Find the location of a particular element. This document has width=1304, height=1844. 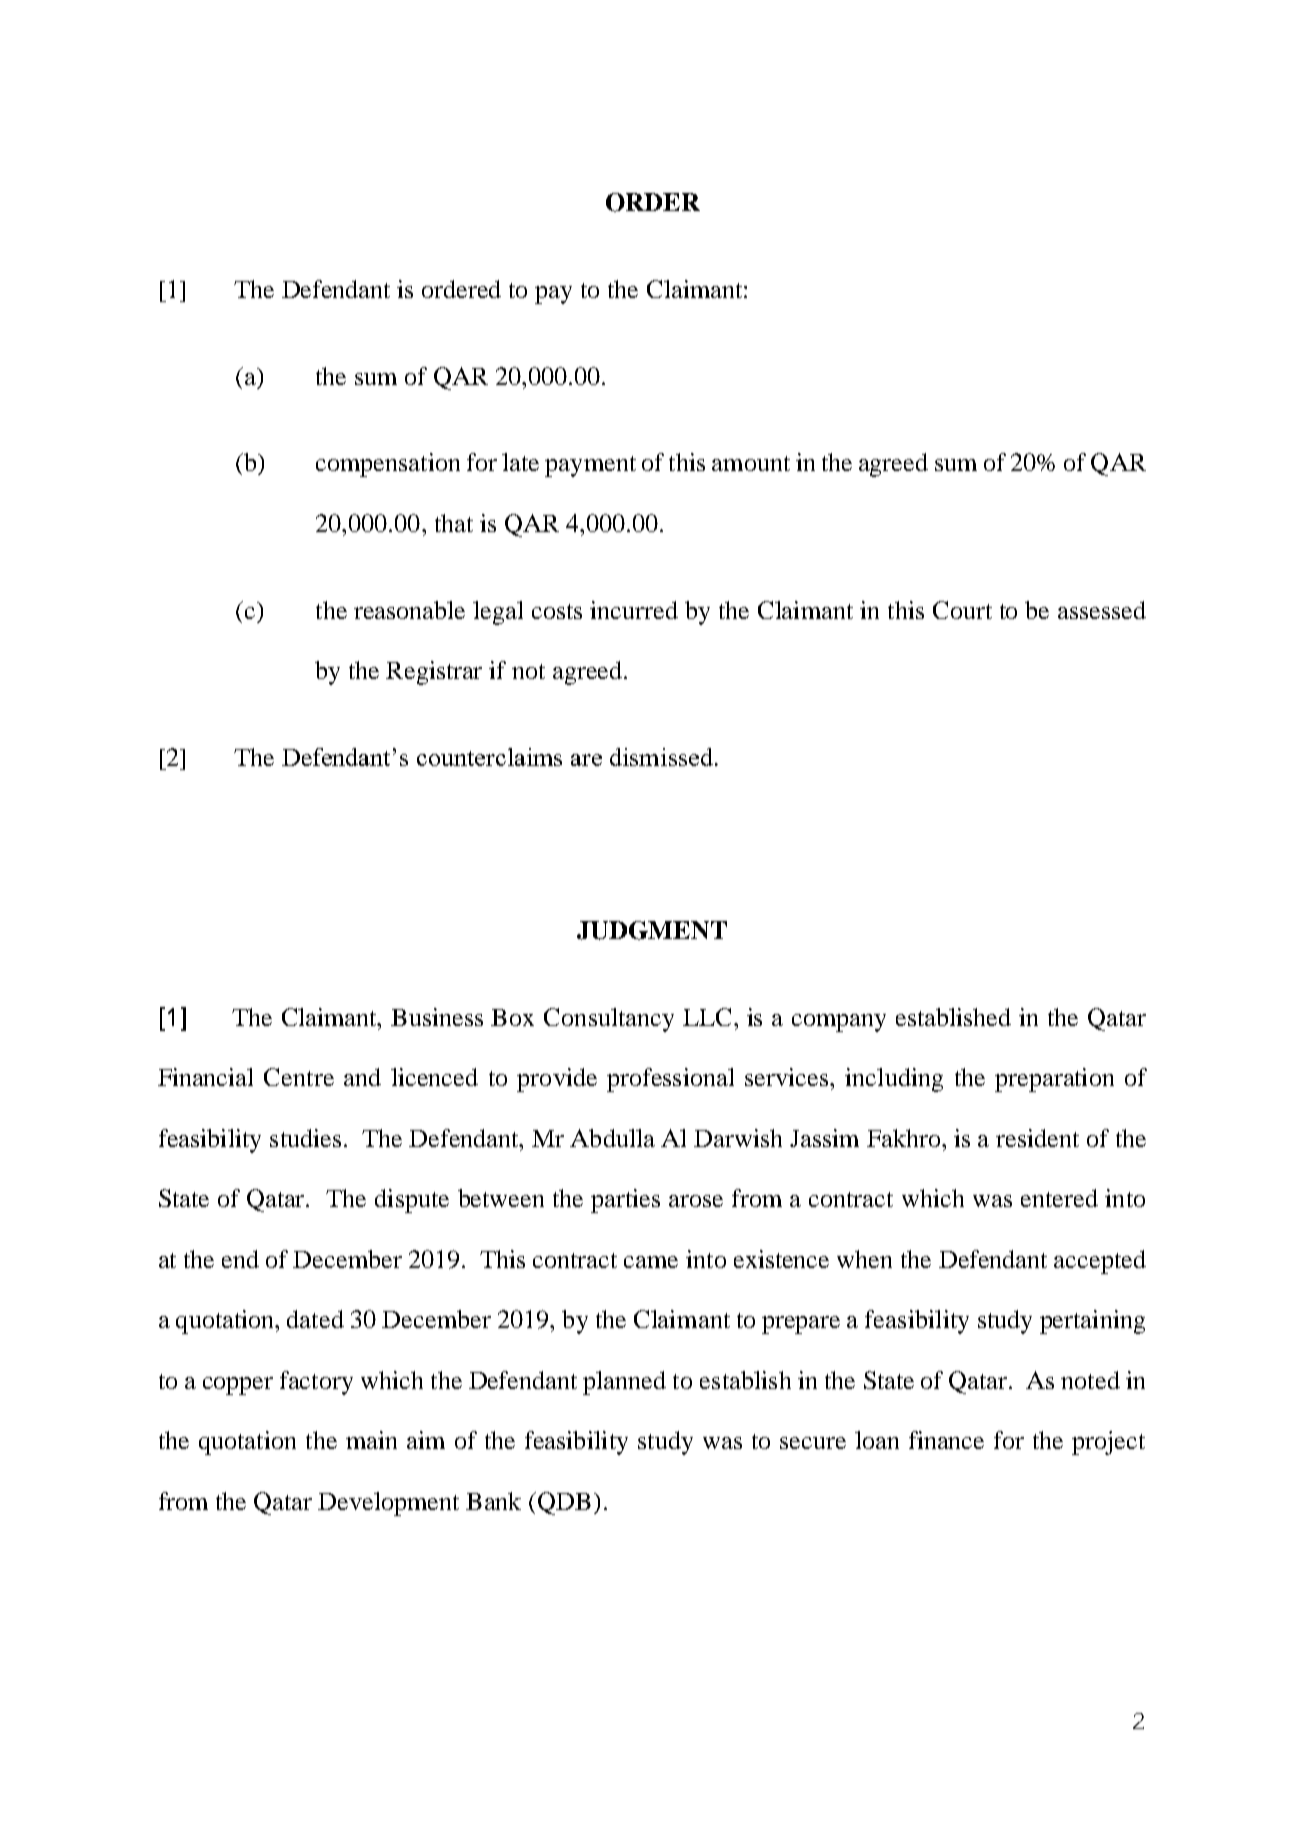

Business is located at coordinates (437, 1017).
